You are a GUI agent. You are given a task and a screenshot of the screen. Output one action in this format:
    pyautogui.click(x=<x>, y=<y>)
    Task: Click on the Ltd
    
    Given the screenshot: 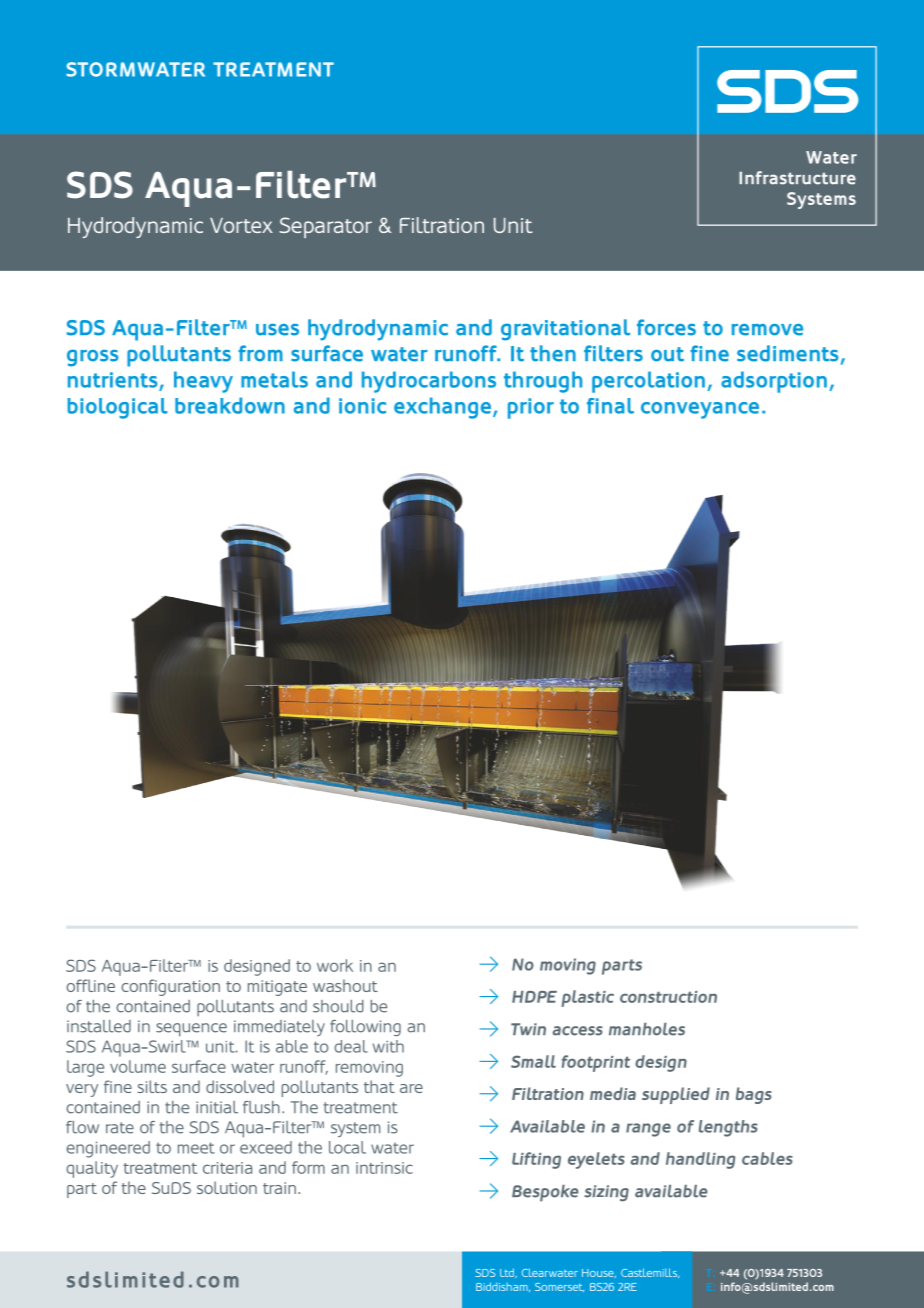 What is the action you would take?
    pyautogui.click(x=508, y=1273)
